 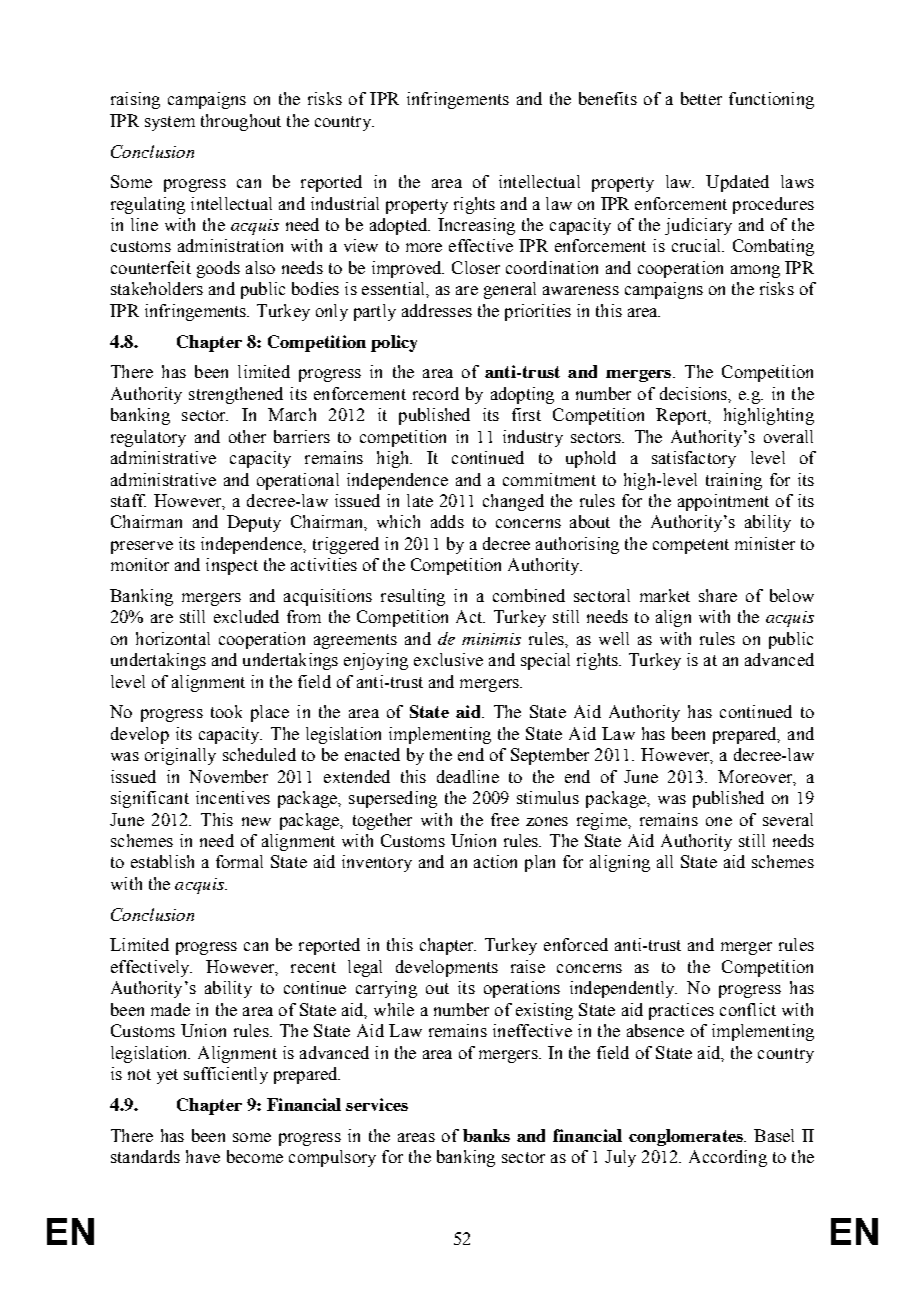 What do you see at coordinates (476, 226) in the screenshot?
I see `Increasing` at bounding box center [476, 226].
